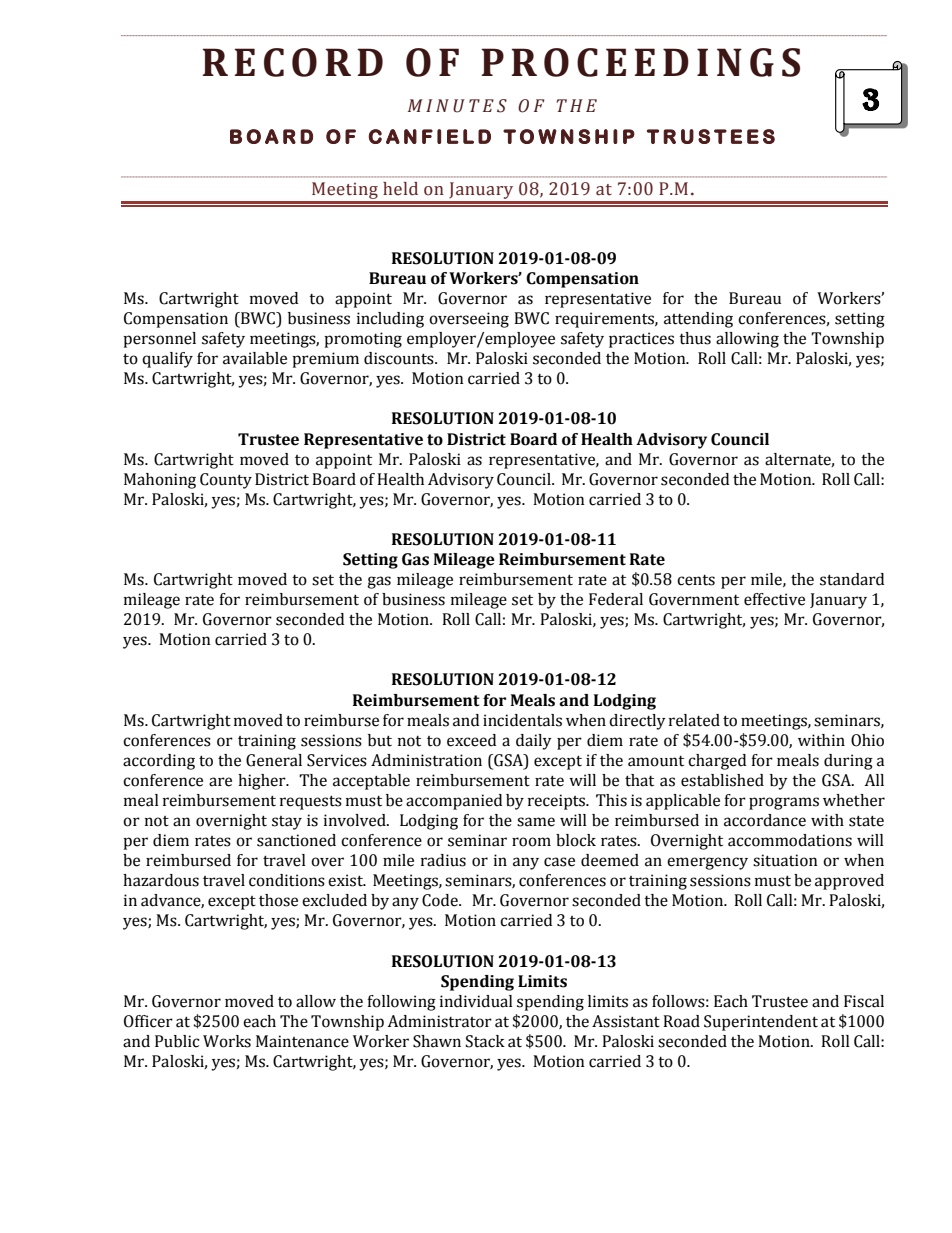 The width and height of the page is (952, 1233). Describe the element at coordinates (522, 720) in the page. I see `incidentals` at that location.
